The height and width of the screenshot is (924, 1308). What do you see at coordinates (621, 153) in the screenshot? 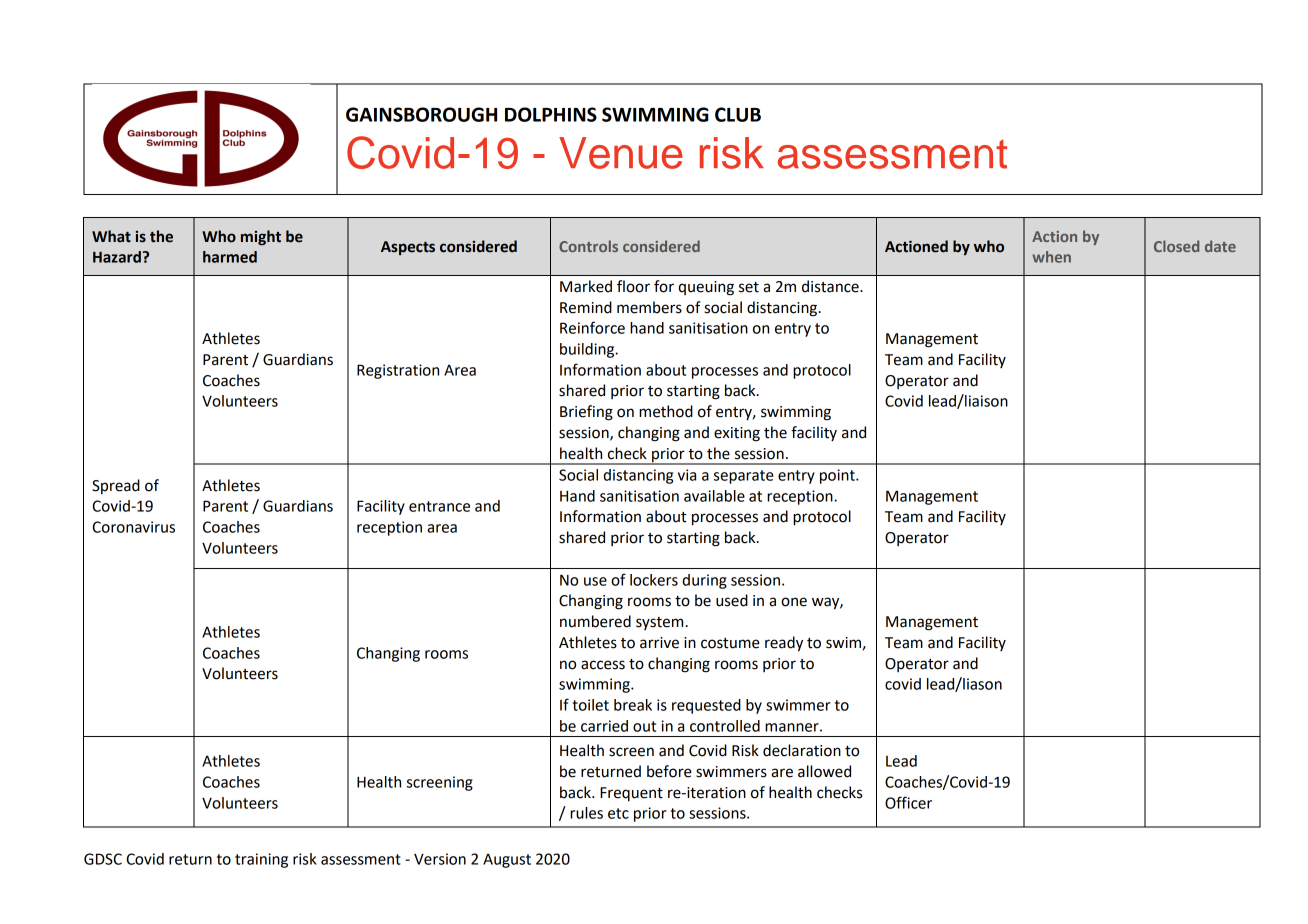
I see `Venue` at bounding box center [621, 153].
